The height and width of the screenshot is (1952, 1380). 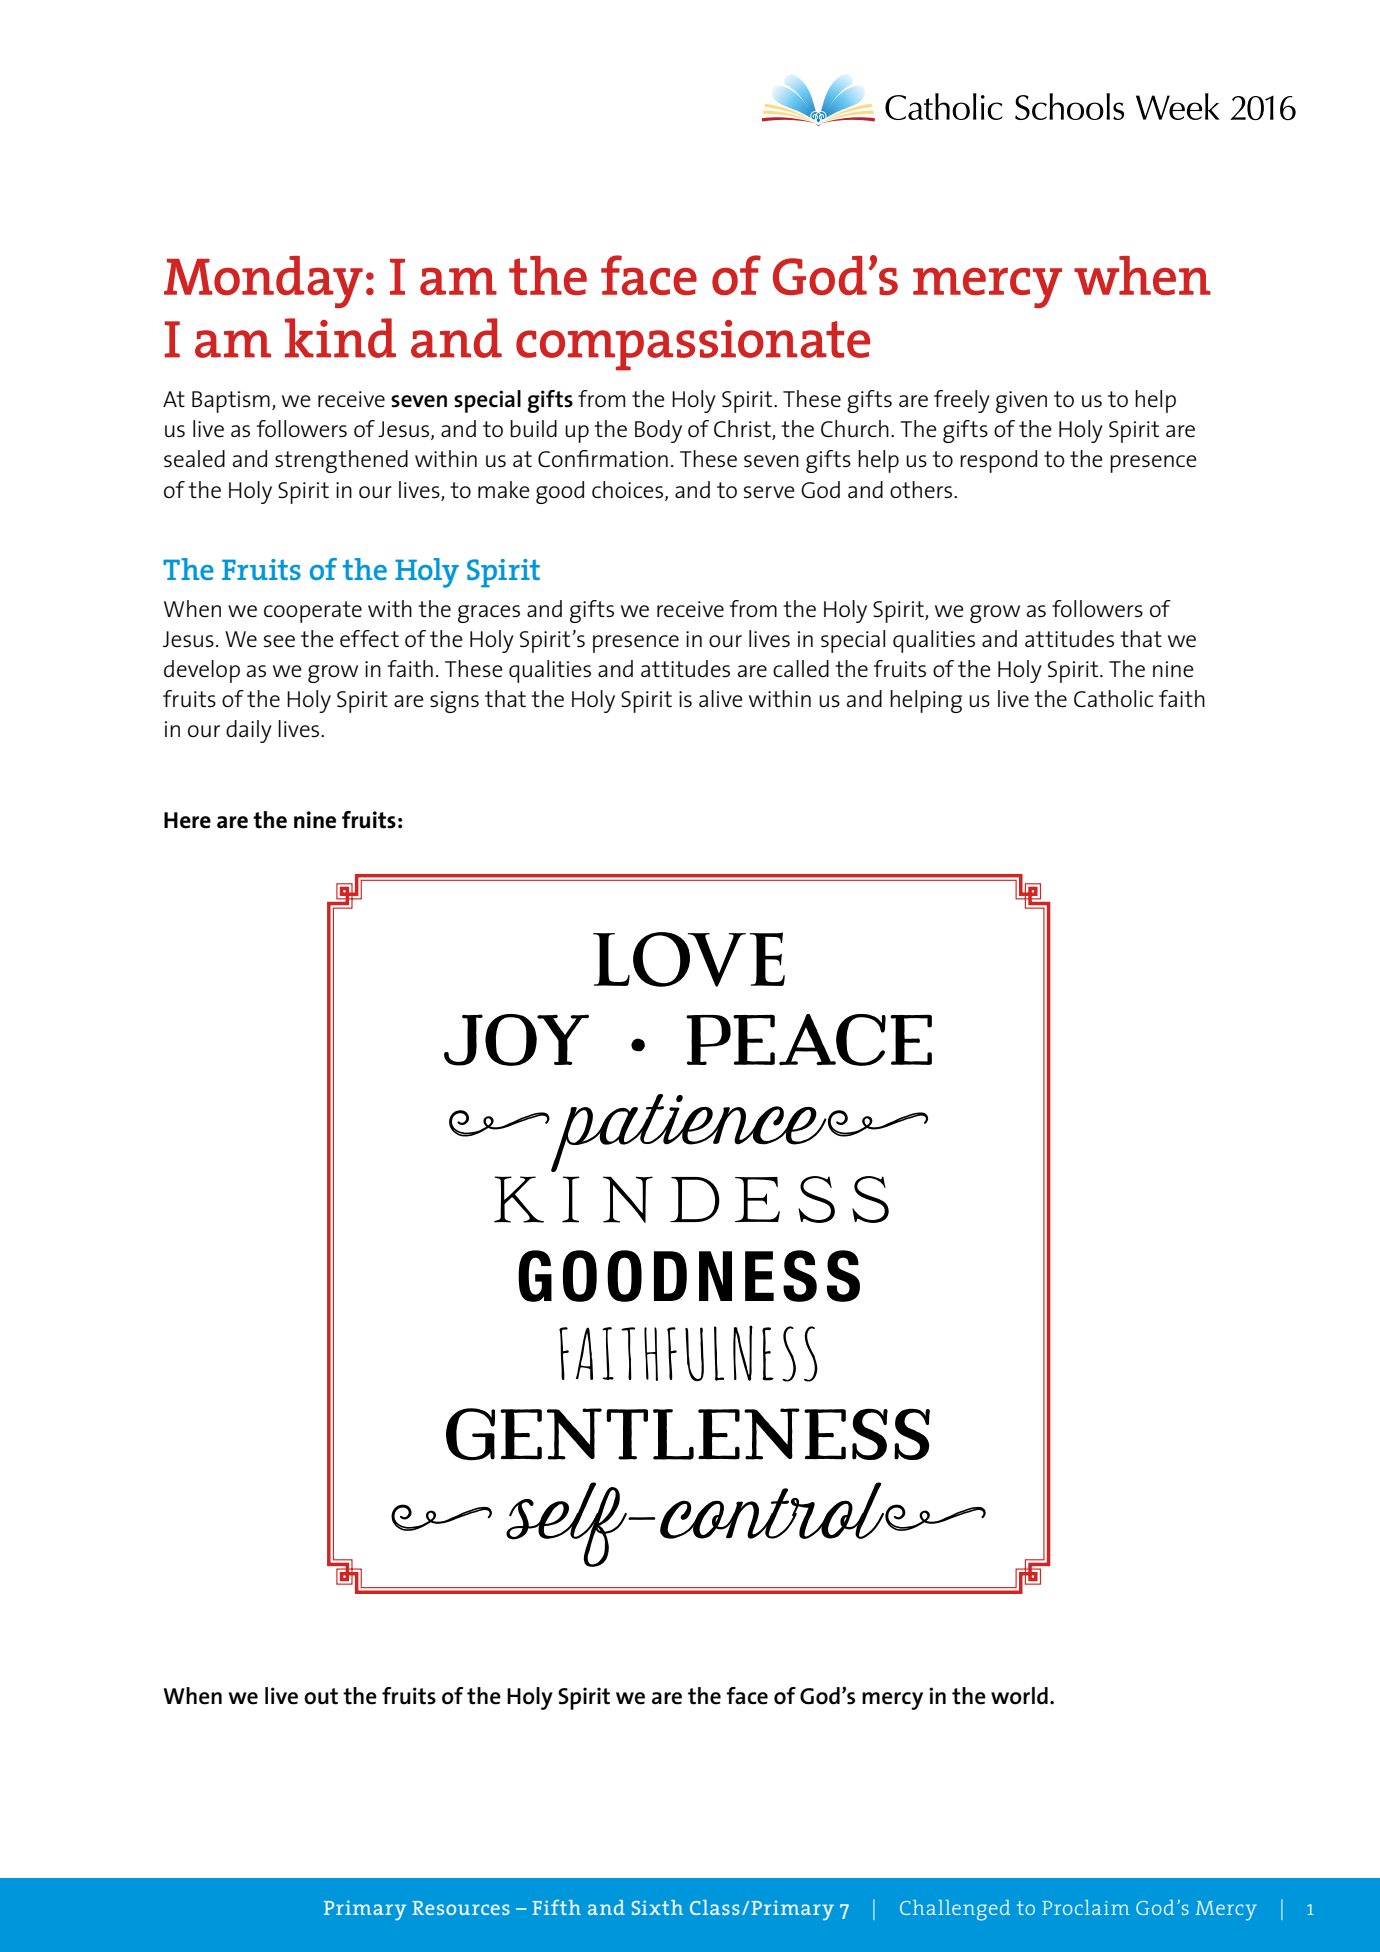 What do you see at coordinates (556, 1907) in the screenshot?
I see `Fifth` at bounding box center [556, 1907].
